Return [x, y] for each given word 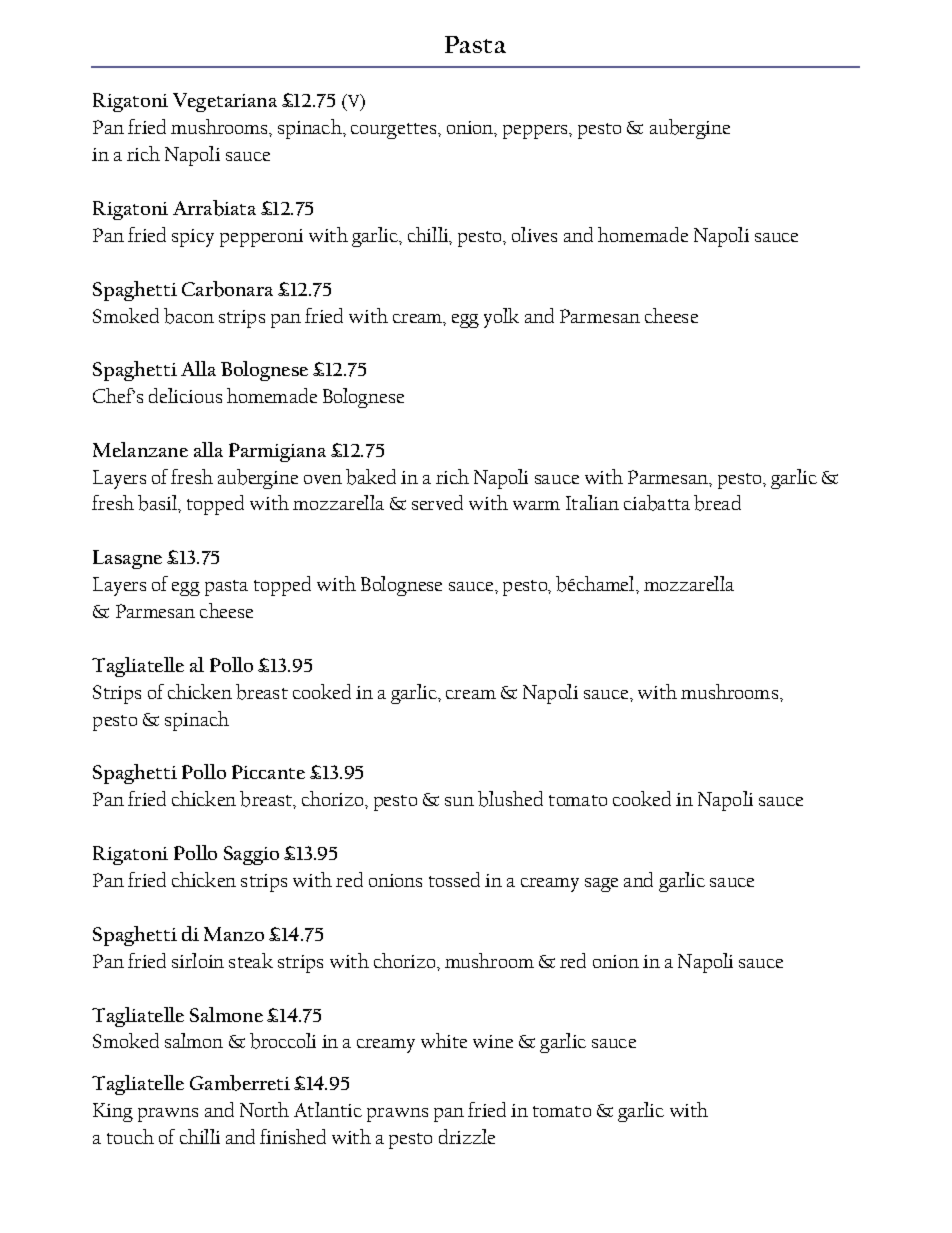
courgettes [395, 131]
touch [130, 1136]
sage [601, 885]
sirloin [198, 960]
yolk [501, 318]
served [437, 502]
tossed [454, 879]
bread [717, 503]
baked [371, 477]
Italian [592, 502]
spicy [193, 238]
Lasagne [127, 559]
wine [493, 1041]
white [444, 1040]
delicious [185, 395]
